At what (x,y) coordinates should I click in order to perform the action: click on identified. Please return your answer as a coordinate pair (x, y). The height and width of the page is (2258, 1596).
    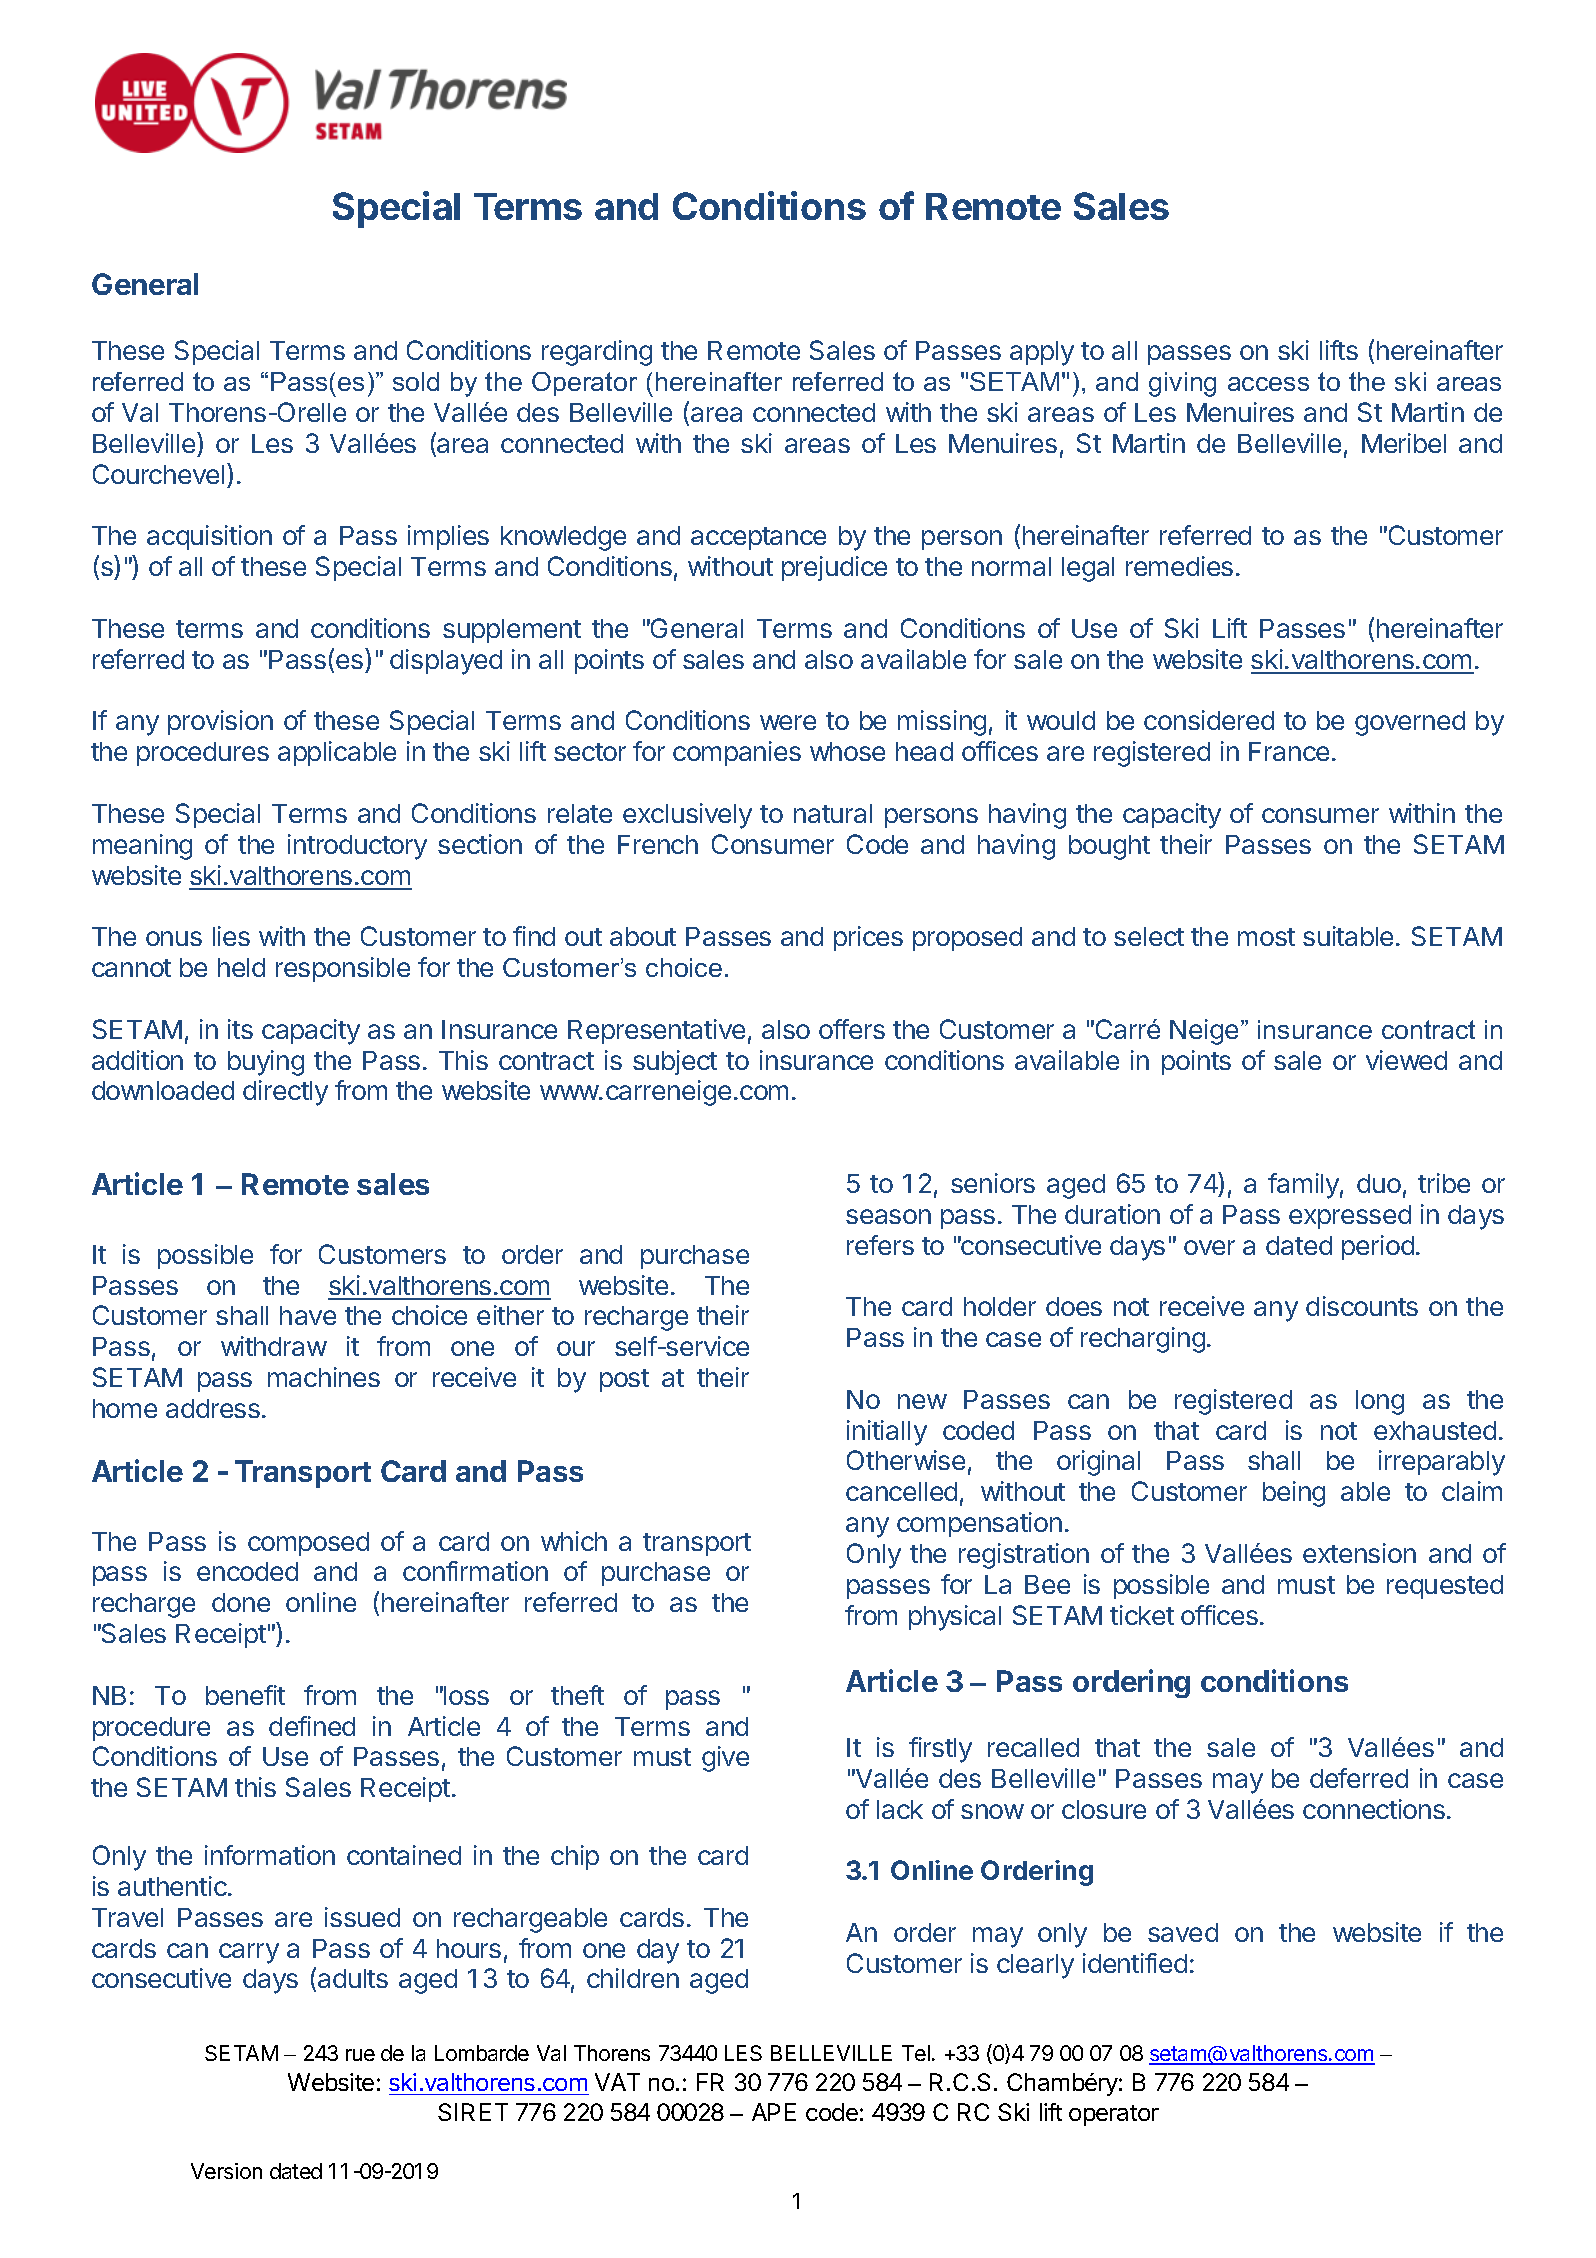
    Looking at the image, I should click on (1135, 1963).
